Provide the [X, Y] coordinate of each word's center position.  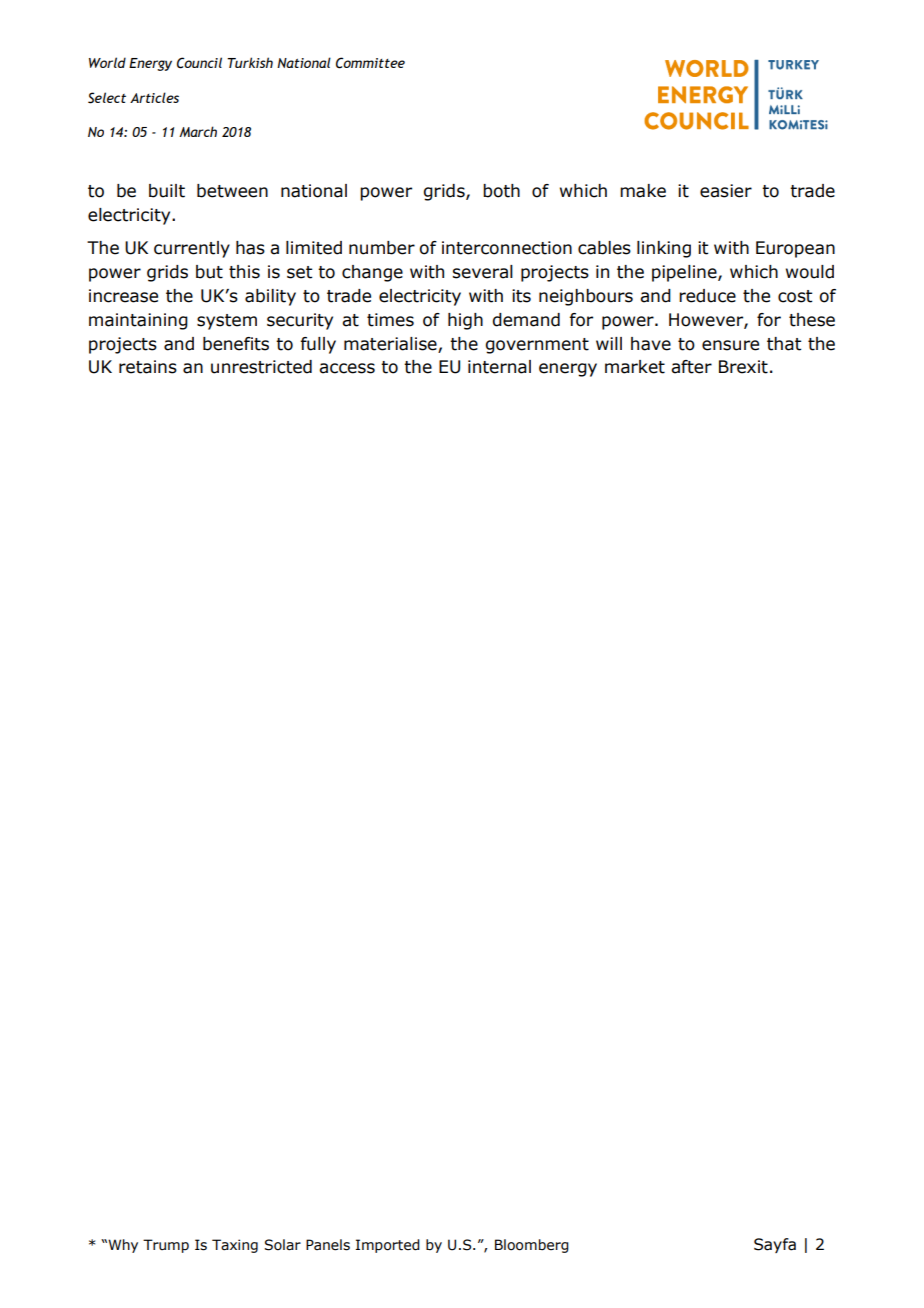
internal [499, 367]
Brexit [743, 367]
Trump [166, 1246]
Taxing [235, 1246]
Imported [388, 1246]
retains [148, 367]
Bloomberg [532, 1246]
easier [726, 191]
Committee [370, 63]
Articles [154, 97]
